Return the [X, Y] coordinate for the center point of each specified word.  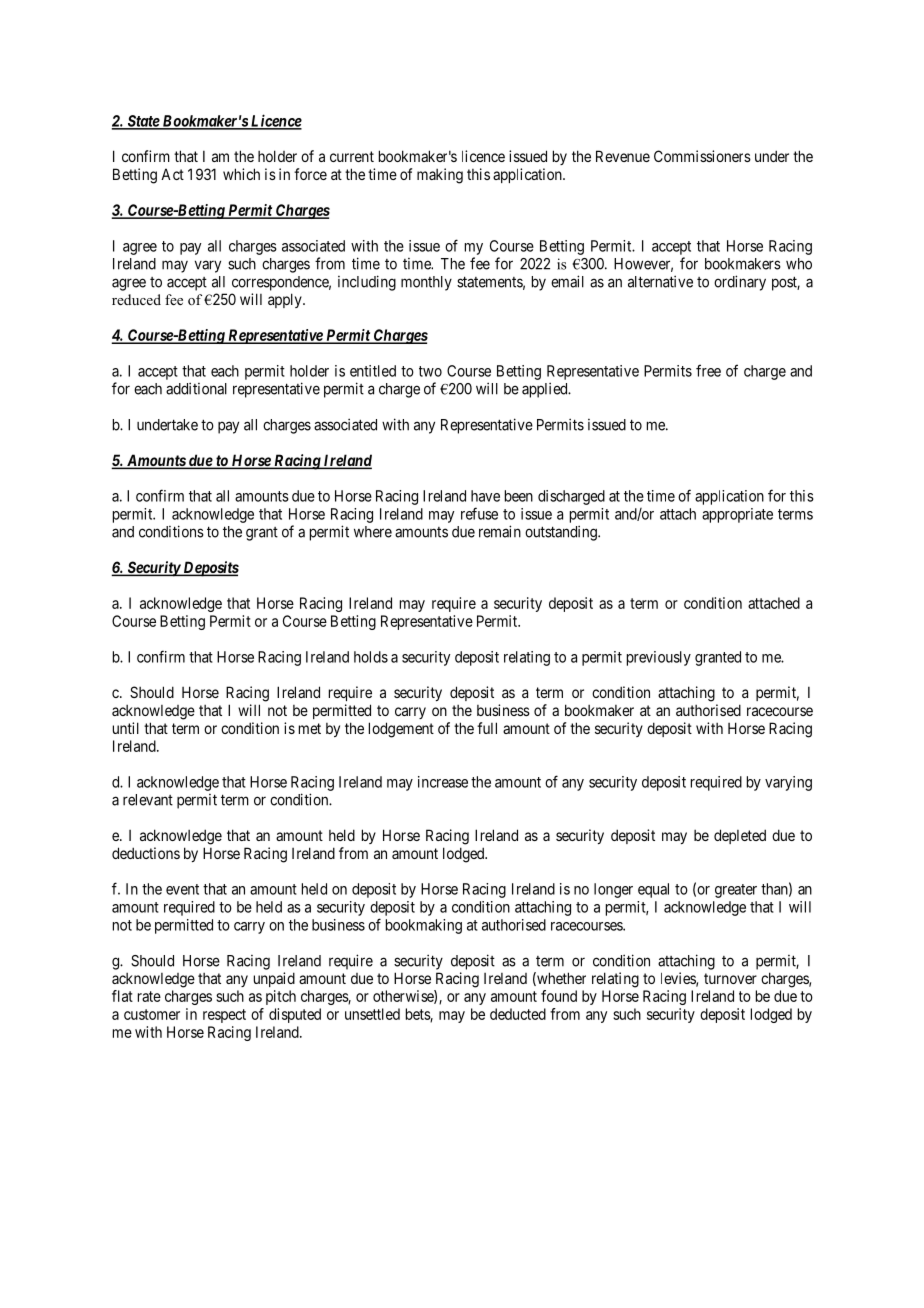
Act [172, 174]
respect [224, 1016]
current [352, 156]
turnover [730, 978]
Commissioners [702, 156]
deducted [518, 1014]
